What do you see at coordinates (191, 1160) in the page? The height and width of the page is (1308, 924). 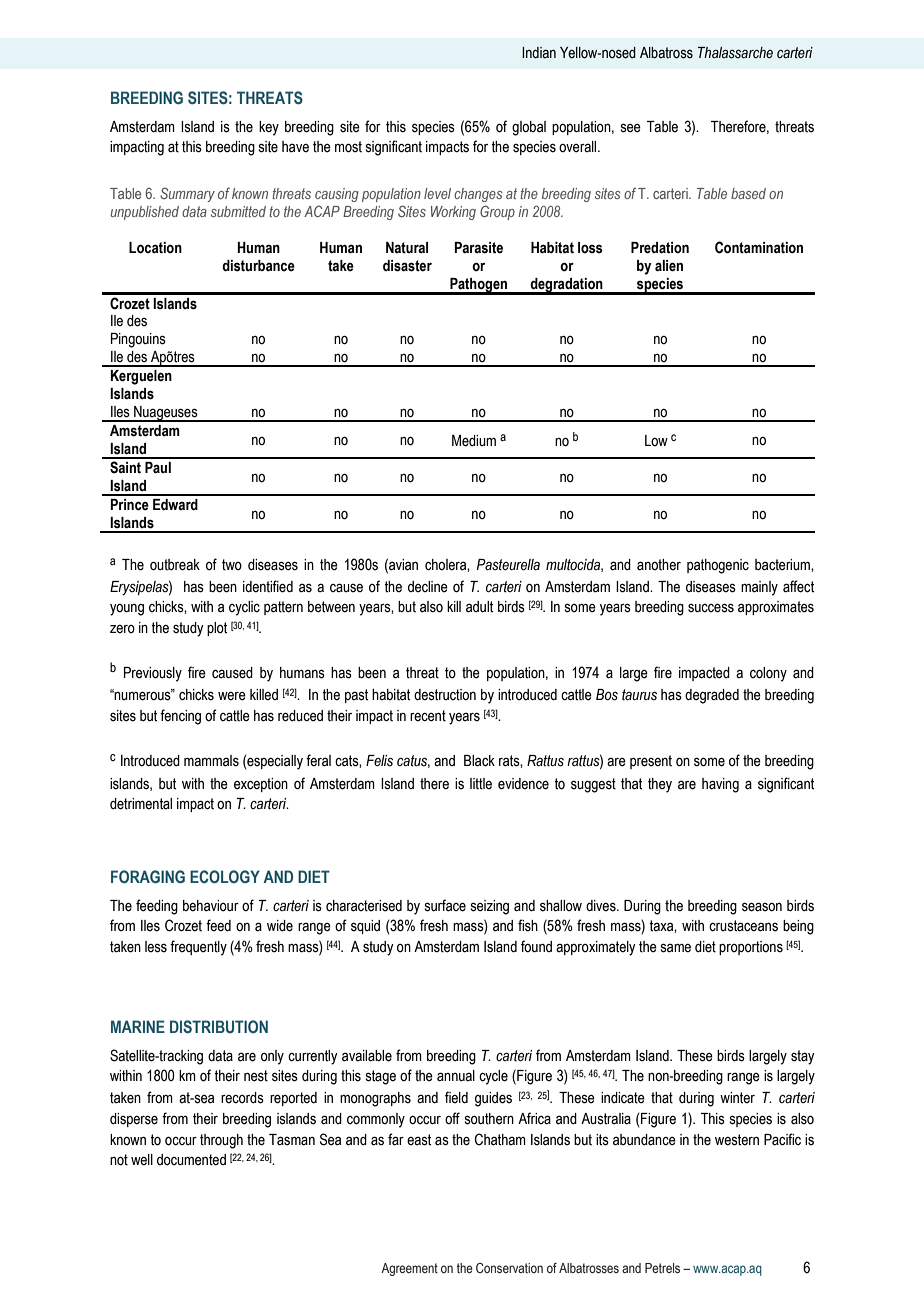 I see `documented` at bounding box center [191, 1160].
